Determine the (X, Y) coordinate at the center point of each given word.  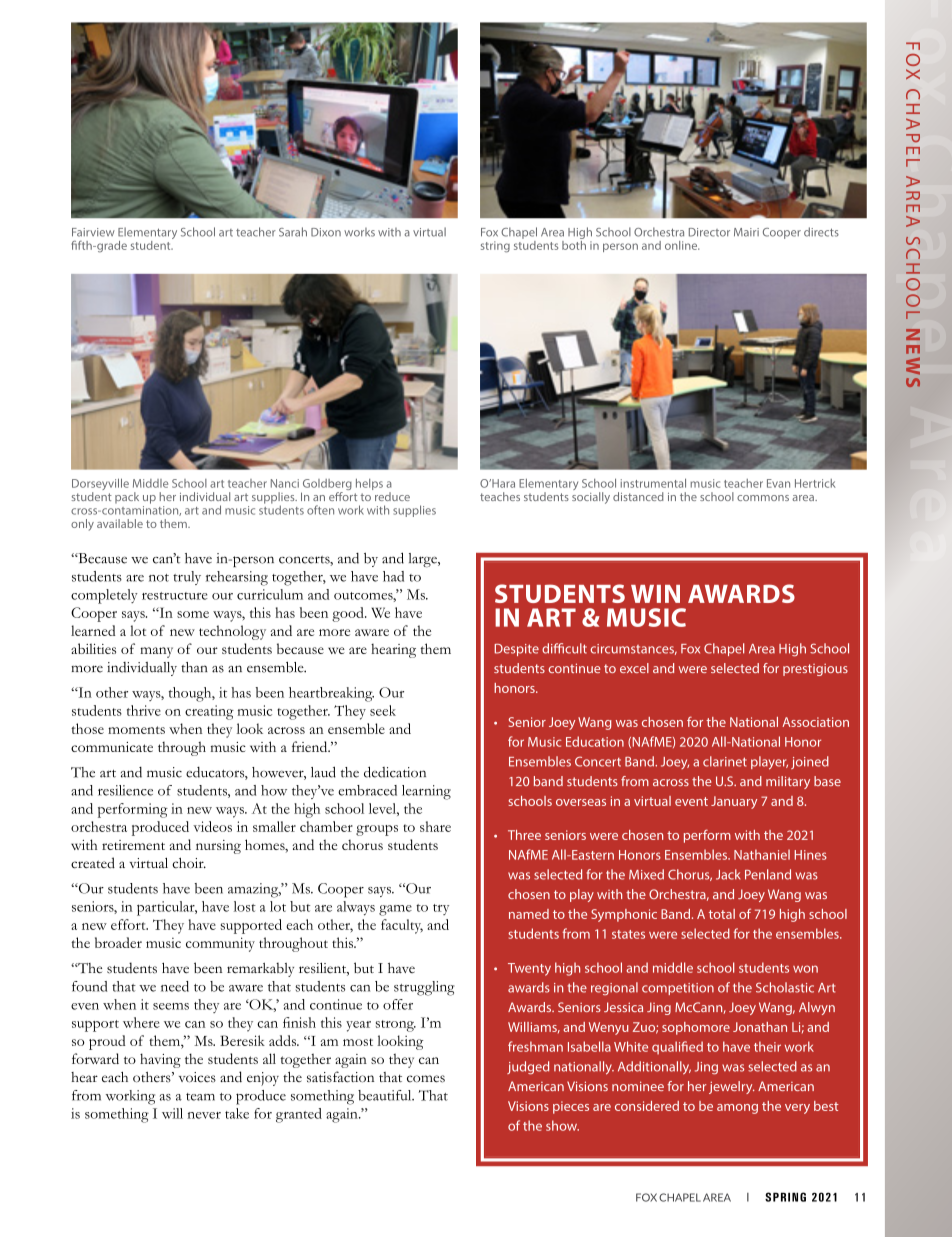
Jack (728, 874)
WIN (655, 594)
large (424, 560)
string (495, 247)
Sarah (293, 232)
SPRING (785, 1197)
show (562, 1125)
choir (189, 863)
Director (709, 232)
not (159, 578)
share (435, 826)
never (204, 1115)
